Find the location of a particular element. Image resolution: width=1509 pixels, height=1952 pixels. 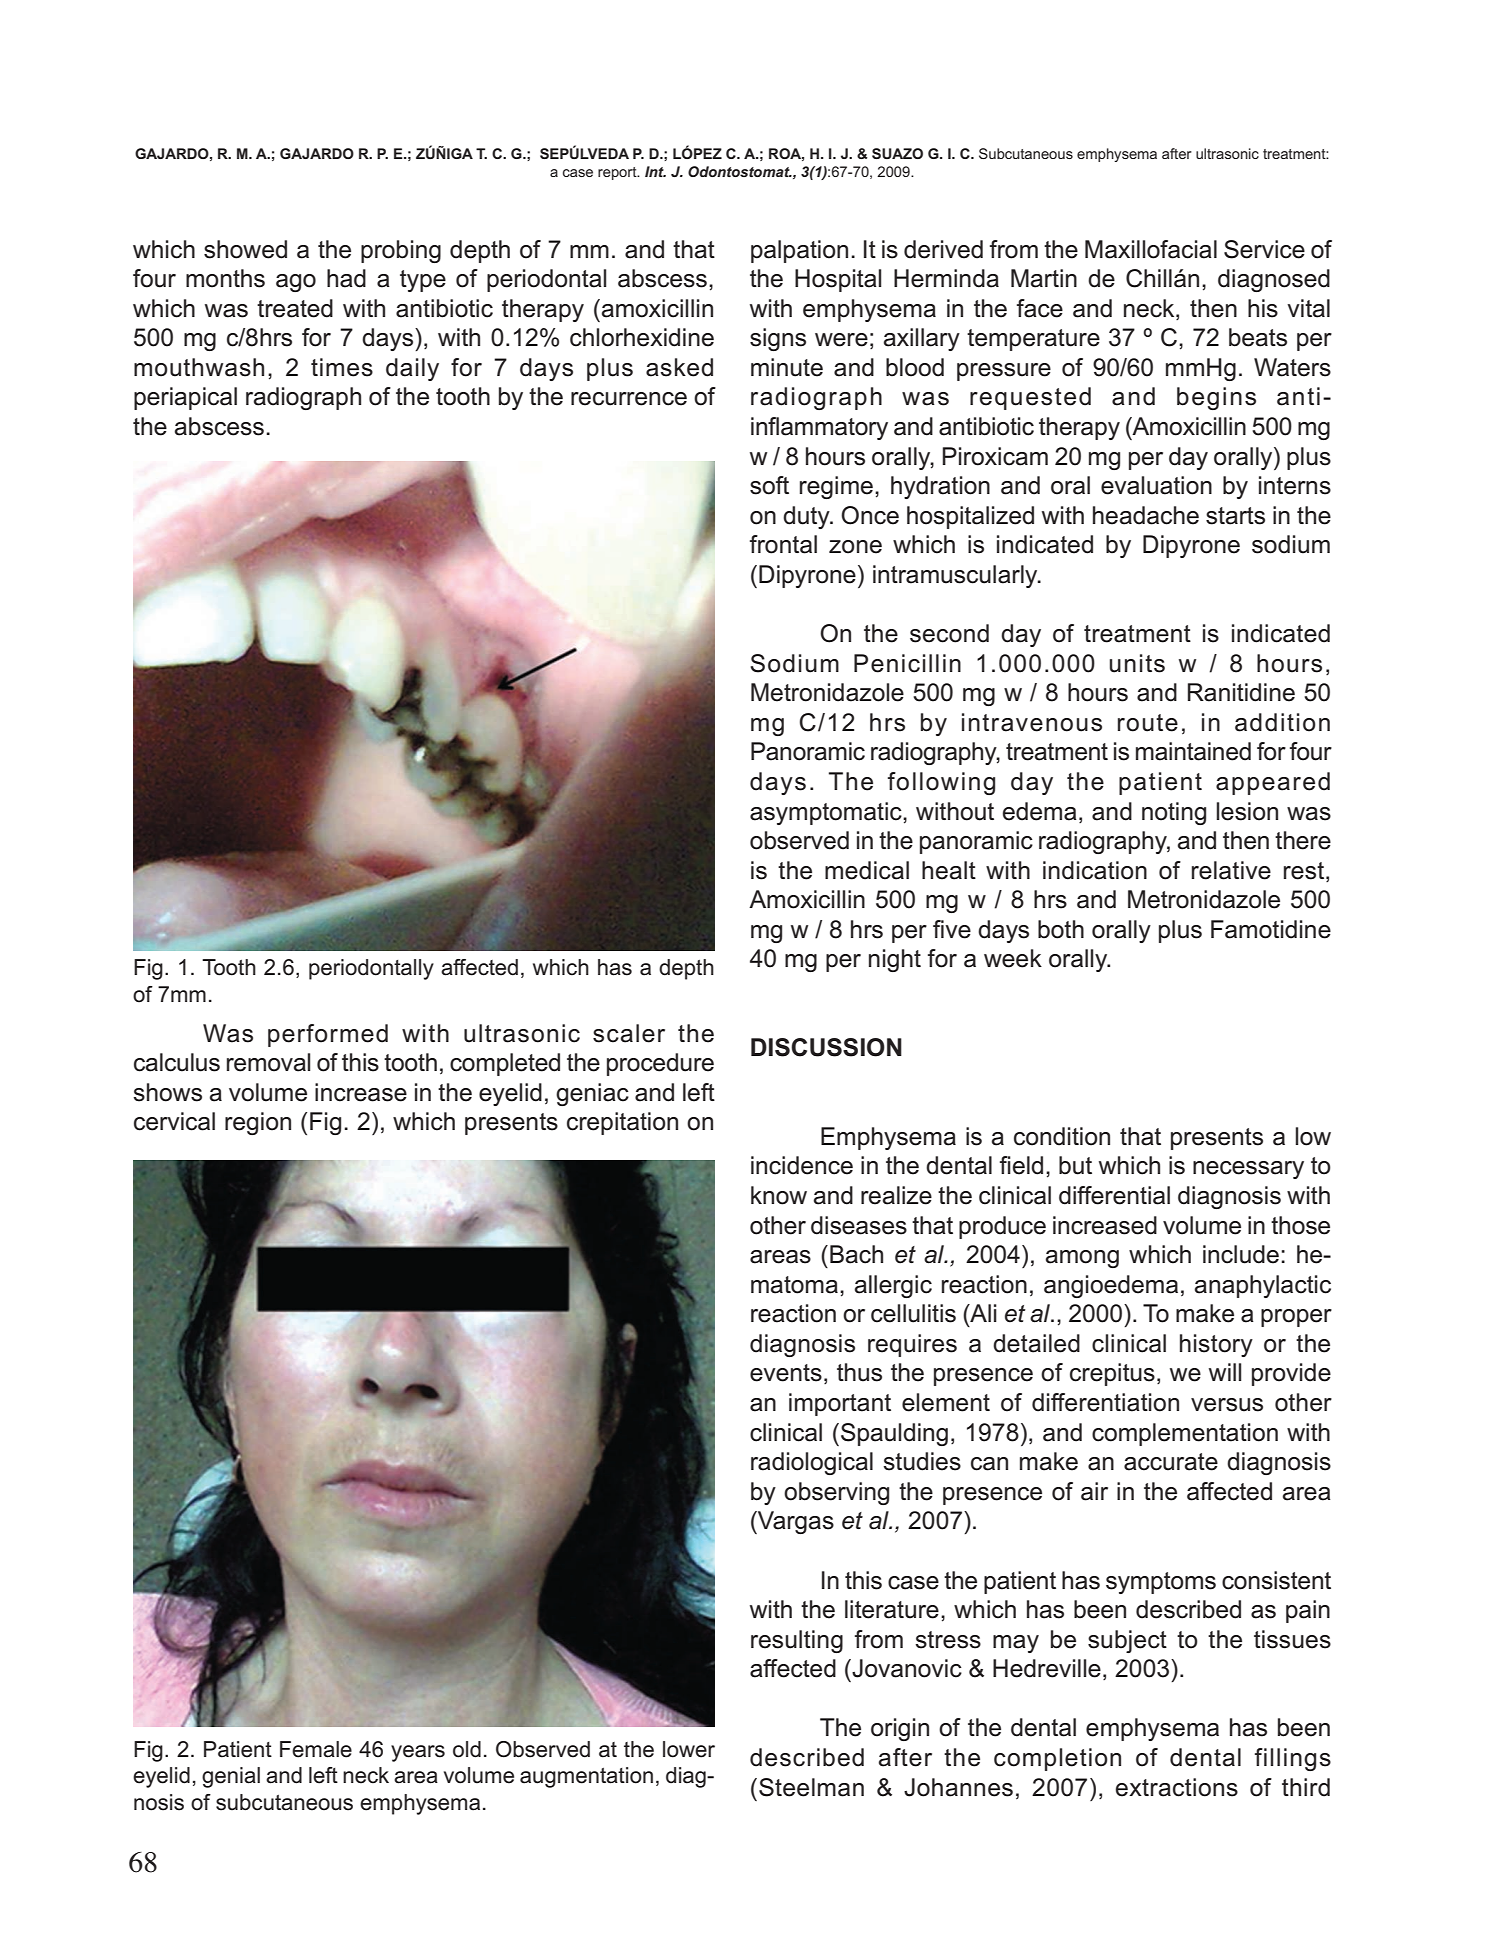

palpation is located at coordinates (799, 251).
